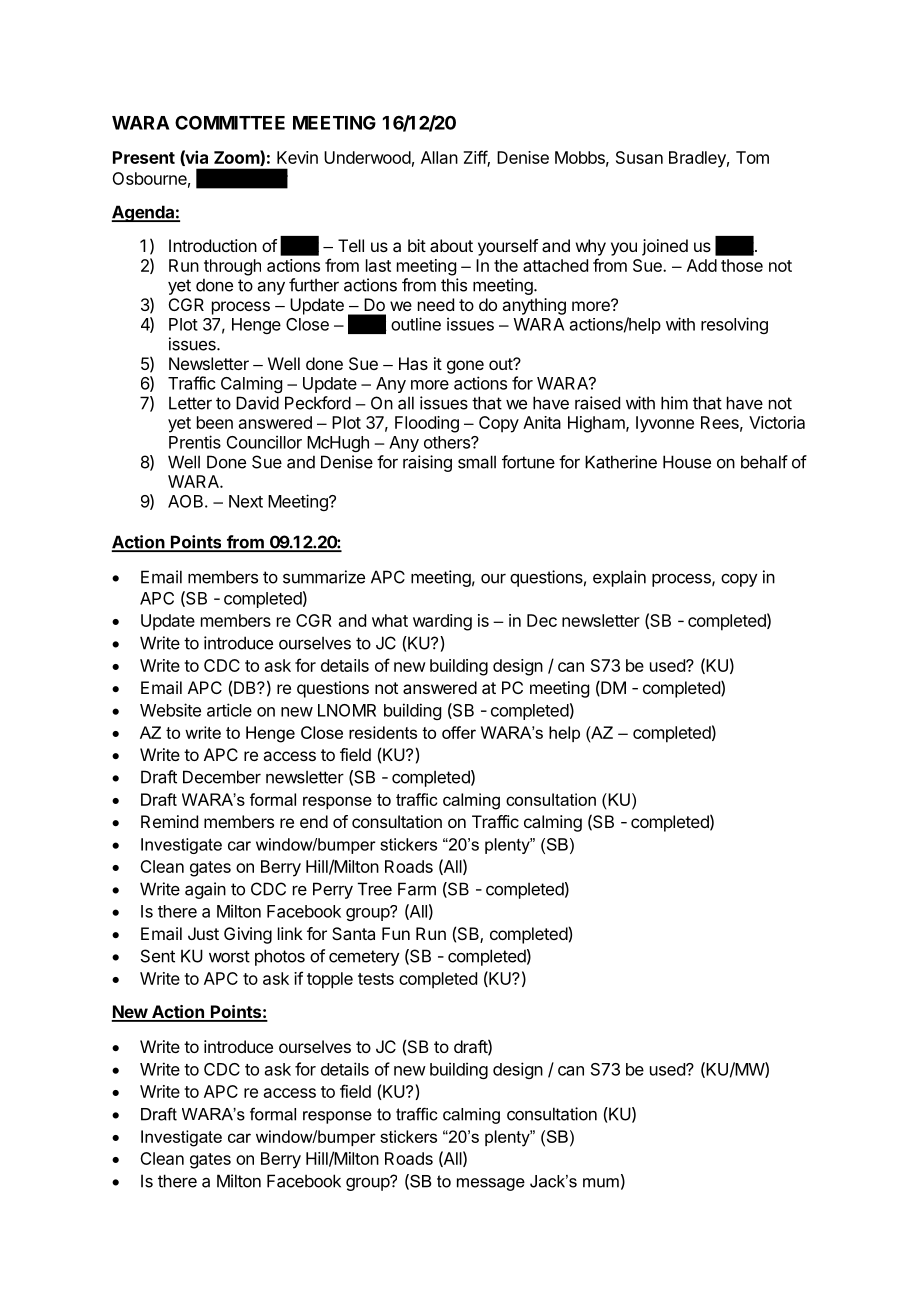 The image size is (924, 1308). What do you see at coordinates (439, 157) in the screenshot?
I see `Allan` at bounding box center [439, 157].
